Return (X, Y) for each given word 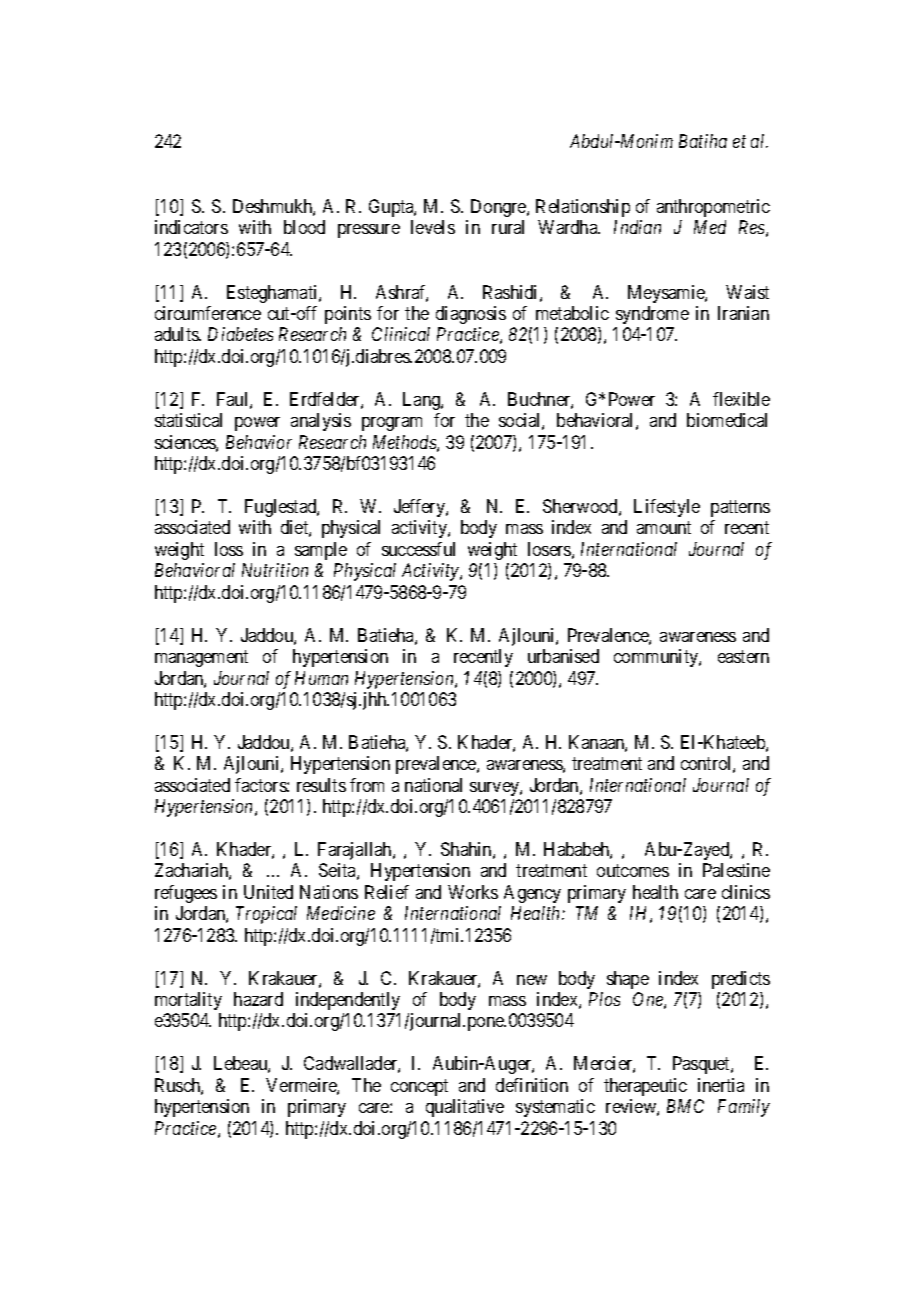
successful (418, 549)
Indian (637, 227)
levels (433, 227)
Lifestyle (667, 508)
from (367, 785)
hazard (258, 999)
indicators (191, 227)
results (321, 785)
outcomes (633, 871)
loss (229, 549)
